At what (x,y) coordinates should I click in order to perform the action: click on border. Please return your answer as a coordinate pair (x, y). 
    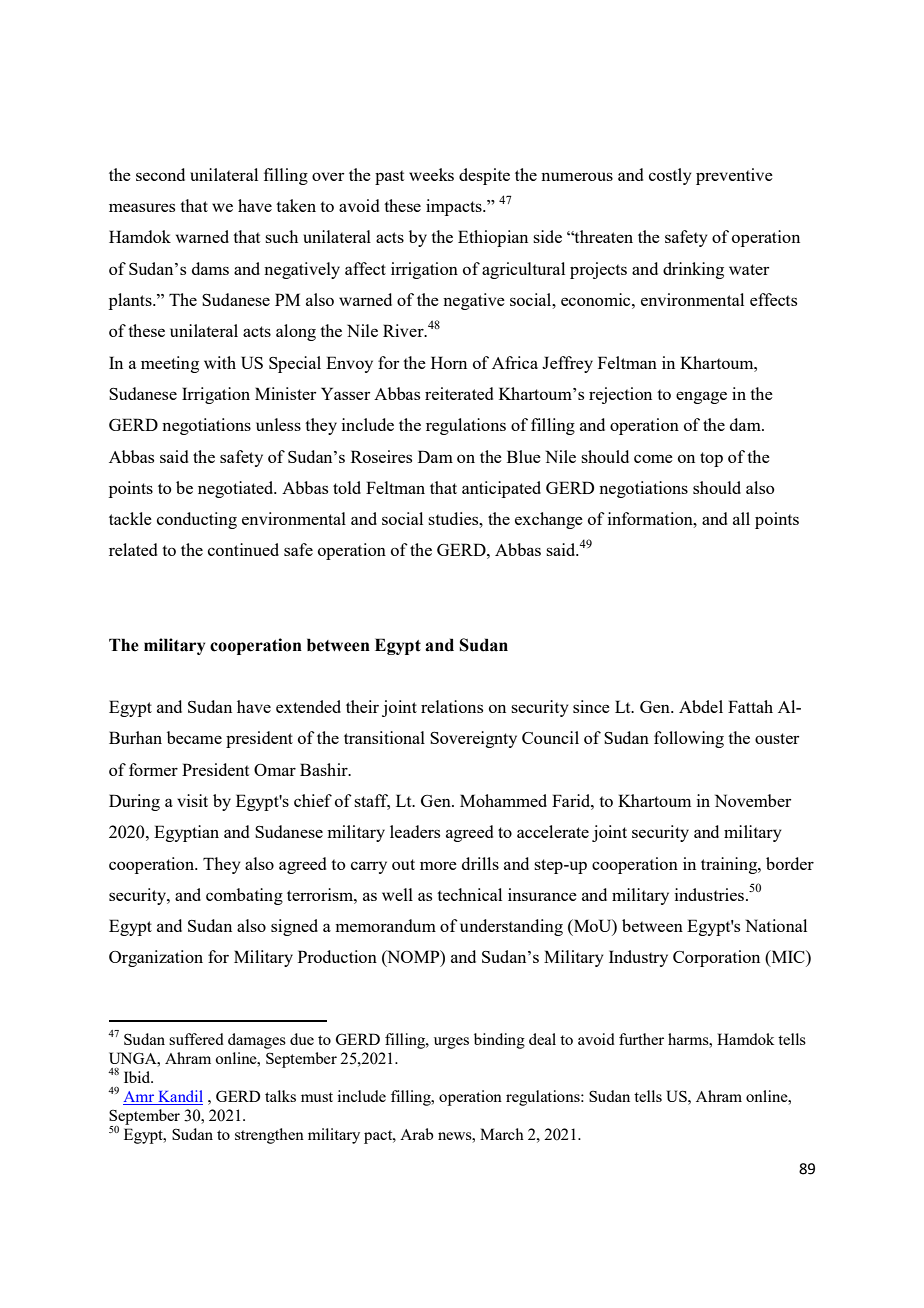
    Looking at the image, I should click on (790, 863).
